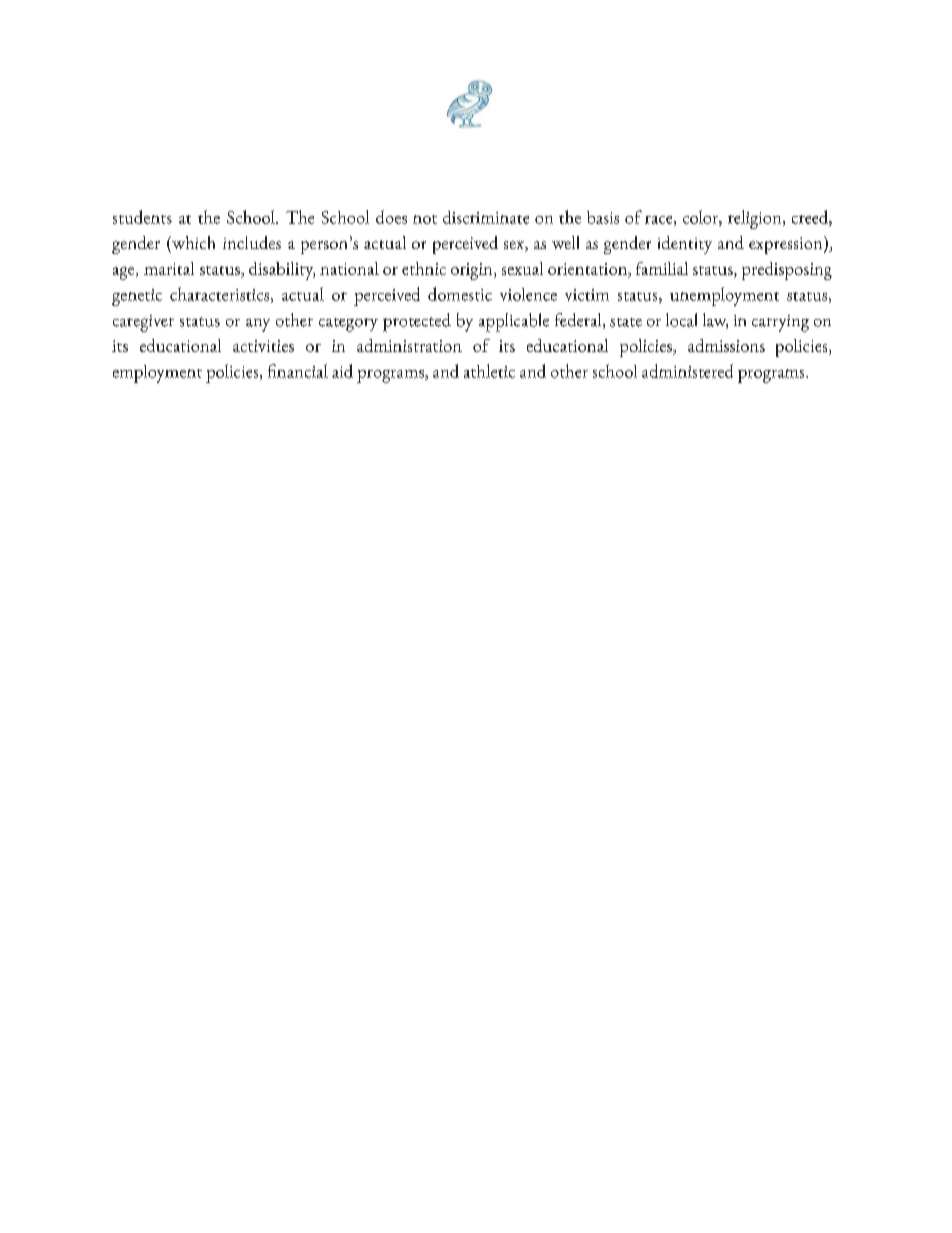  I want to click on religion, so click(756, 219).
